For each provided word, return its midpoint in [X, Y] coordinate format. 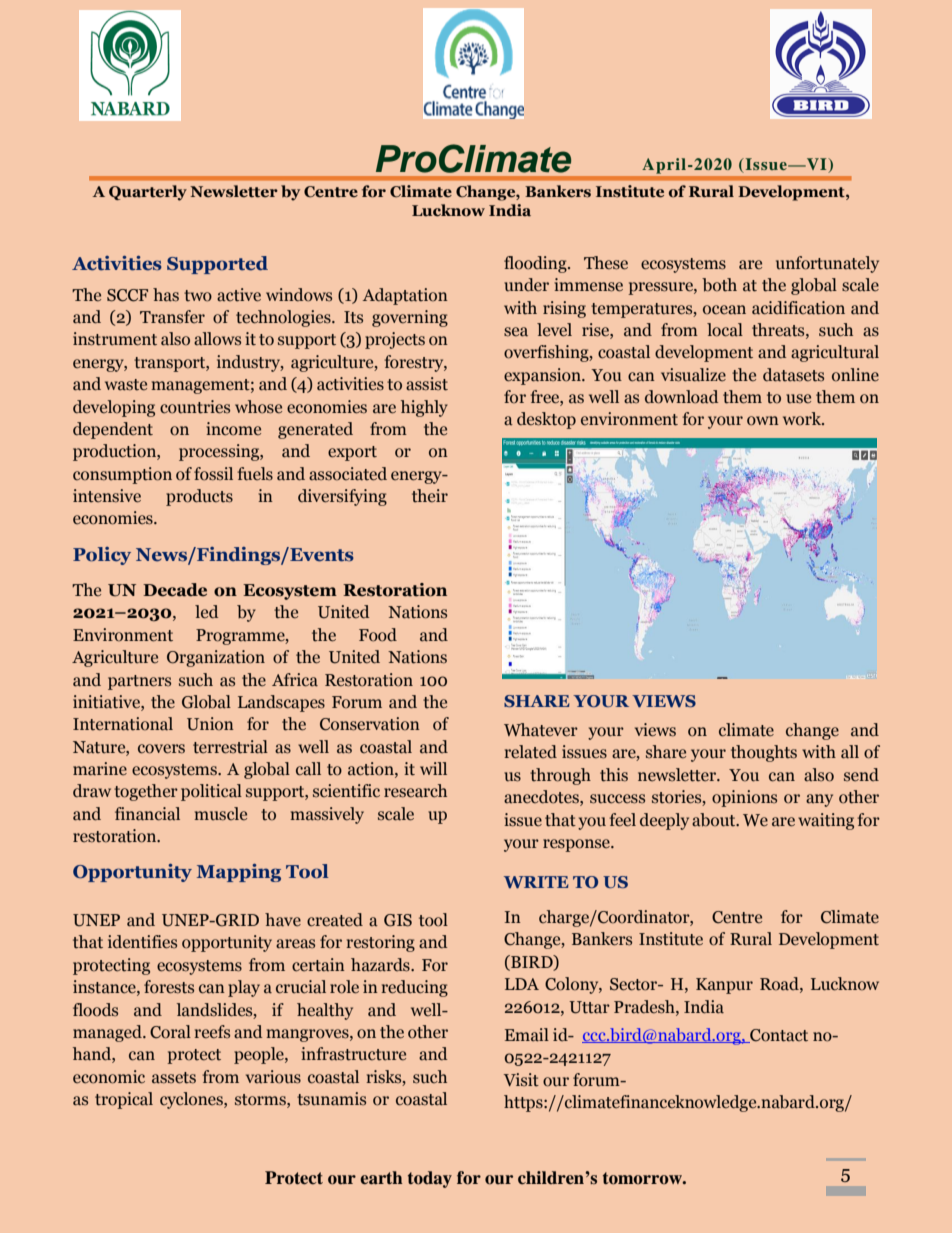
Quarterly [148, 193]
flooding [536, 264]
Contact [778, 1036]
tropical [124, 1100]
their [430, 496]
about [715, 820]
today [430, 1179]
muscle [220, 814]
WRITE [536, 882]
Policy [102, 556]
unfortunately [827, 264]
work [803, 419]
